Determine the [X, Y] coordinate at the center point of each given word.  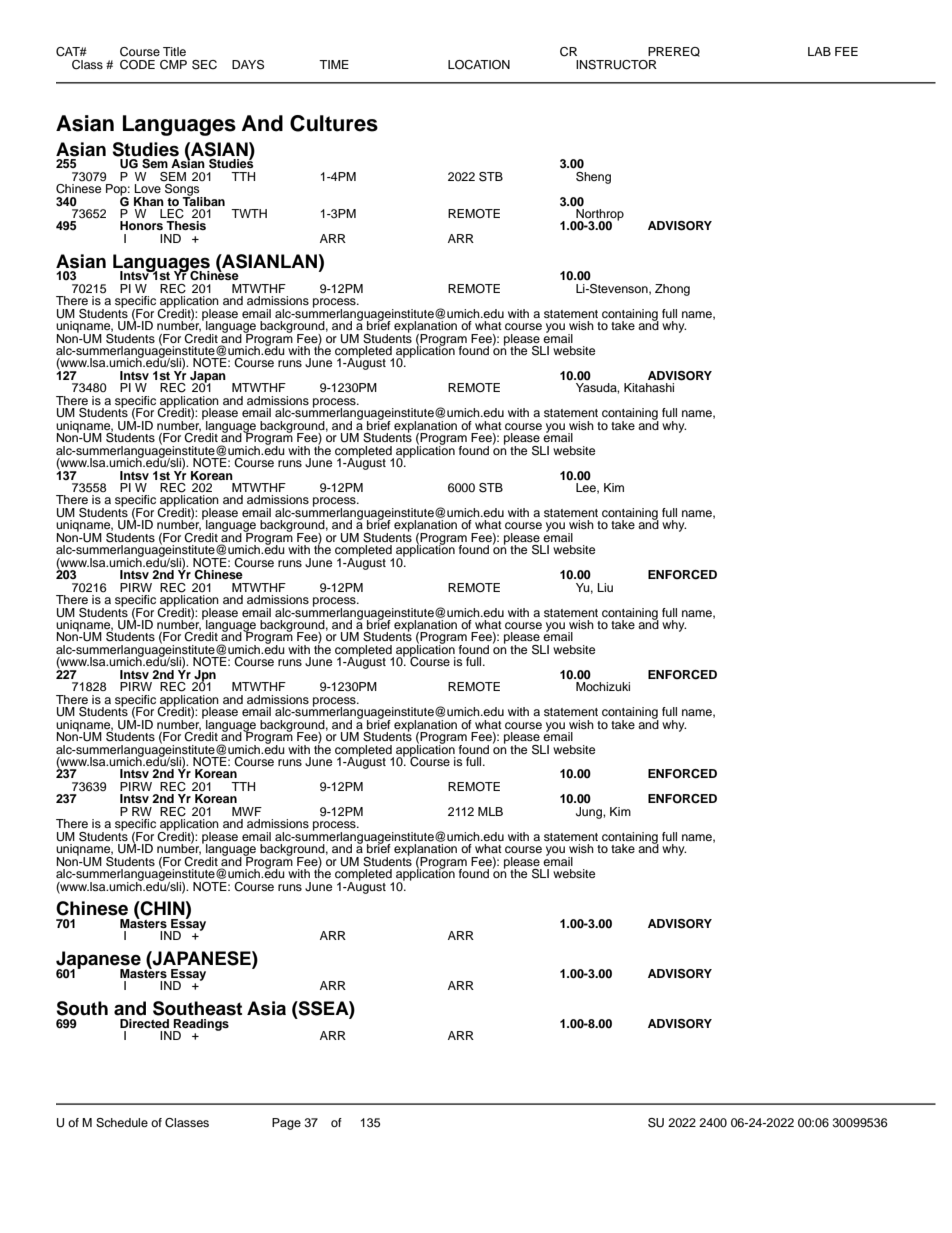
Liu [605, 587]
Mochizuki [603, 686]
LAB [819, 51]
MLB [490, 811]
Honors [141, 225]
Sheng [593, 178]
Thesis [186, 225]
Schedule [122, 1123]
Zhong [672, 290]
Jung [590, 813]
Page [286, 1124]
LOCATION [479, 65]
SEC [204, 65]
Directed [144, 1023]
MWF [247, 811]
